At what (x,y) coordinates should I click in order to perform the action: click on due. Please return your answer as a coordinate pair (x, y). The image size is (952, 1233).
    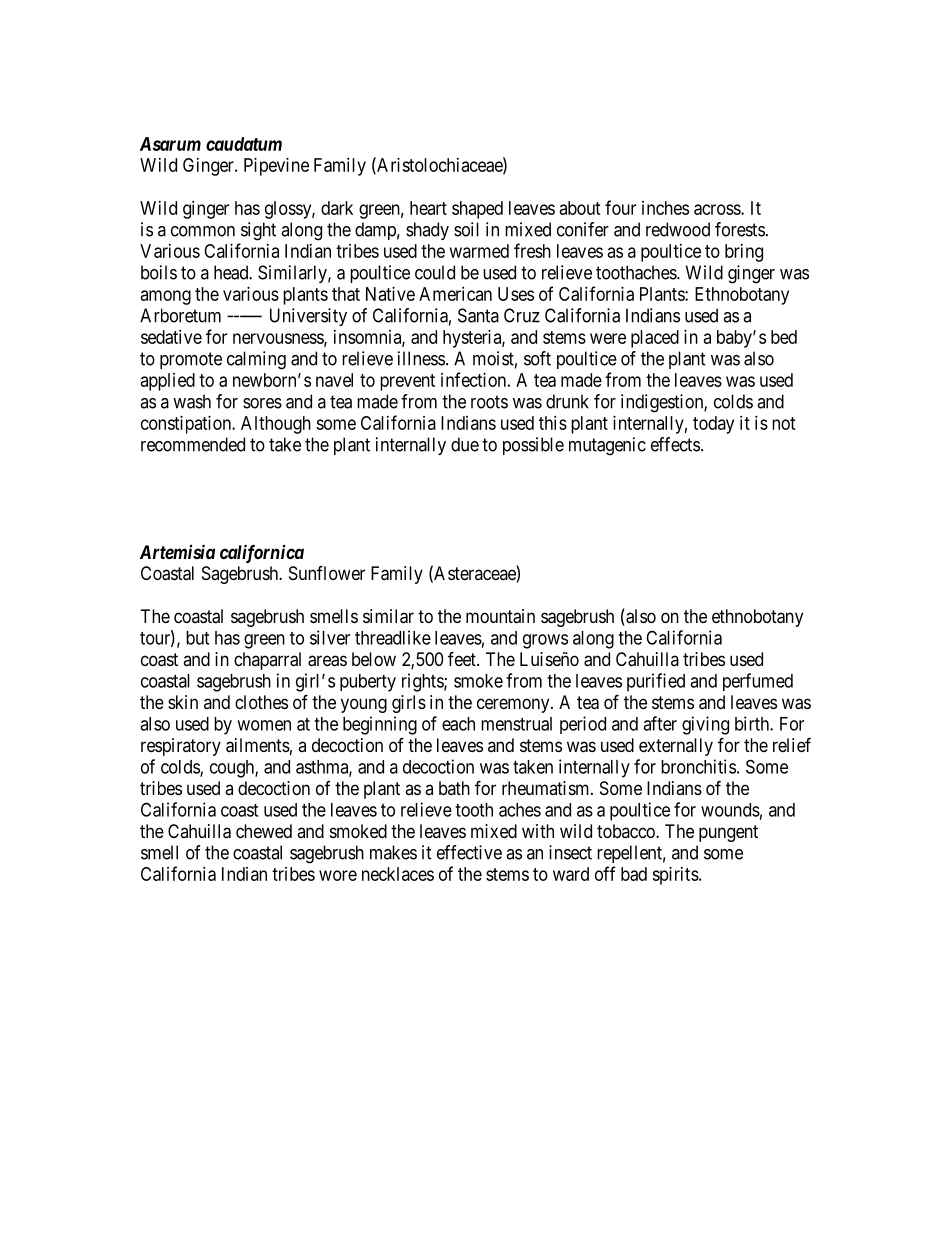
    Looking at the image, I should click on (465, 444).
